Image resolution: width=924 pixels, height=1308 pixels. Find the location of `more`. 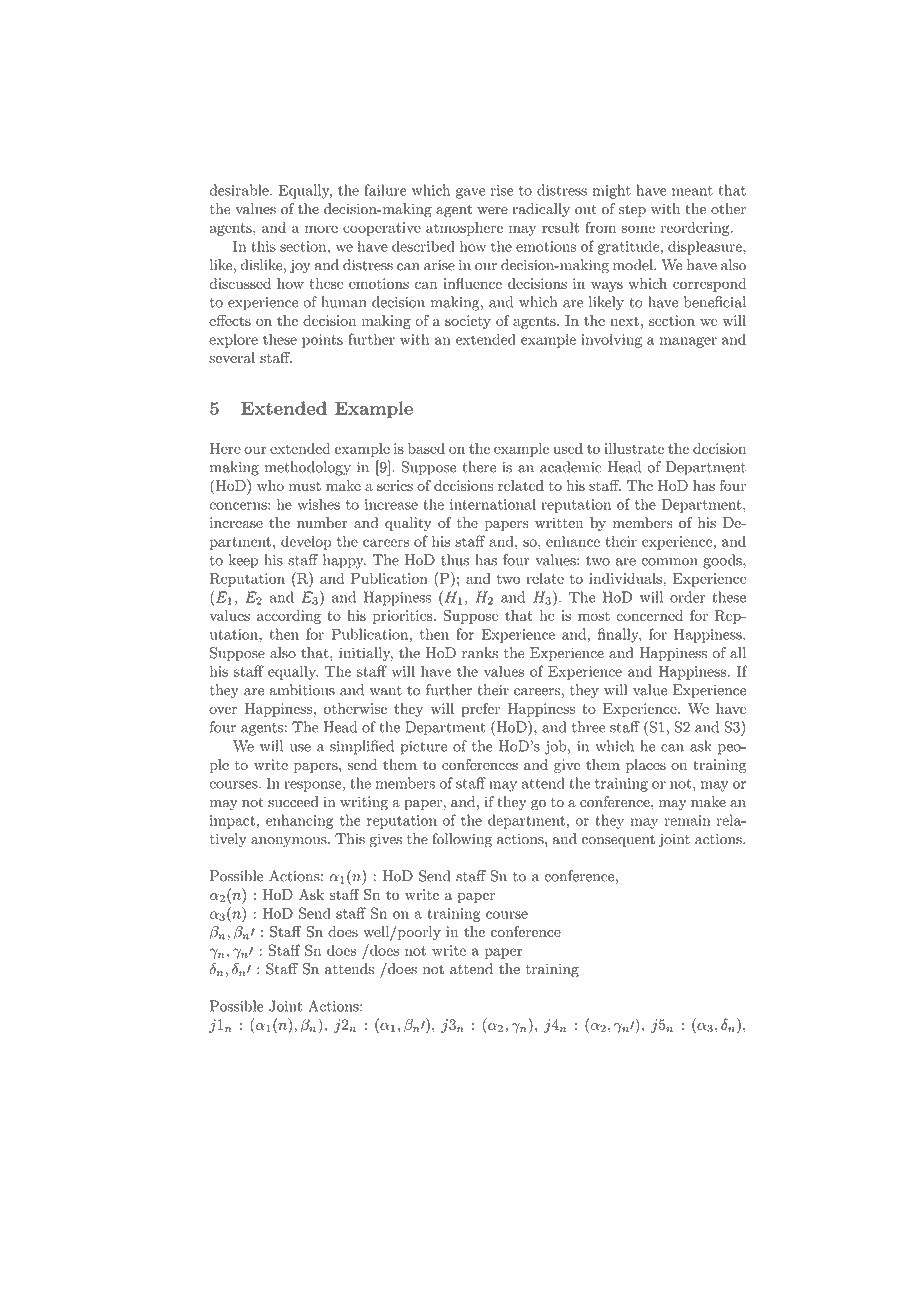

more is located at coordinates (321, 229).
